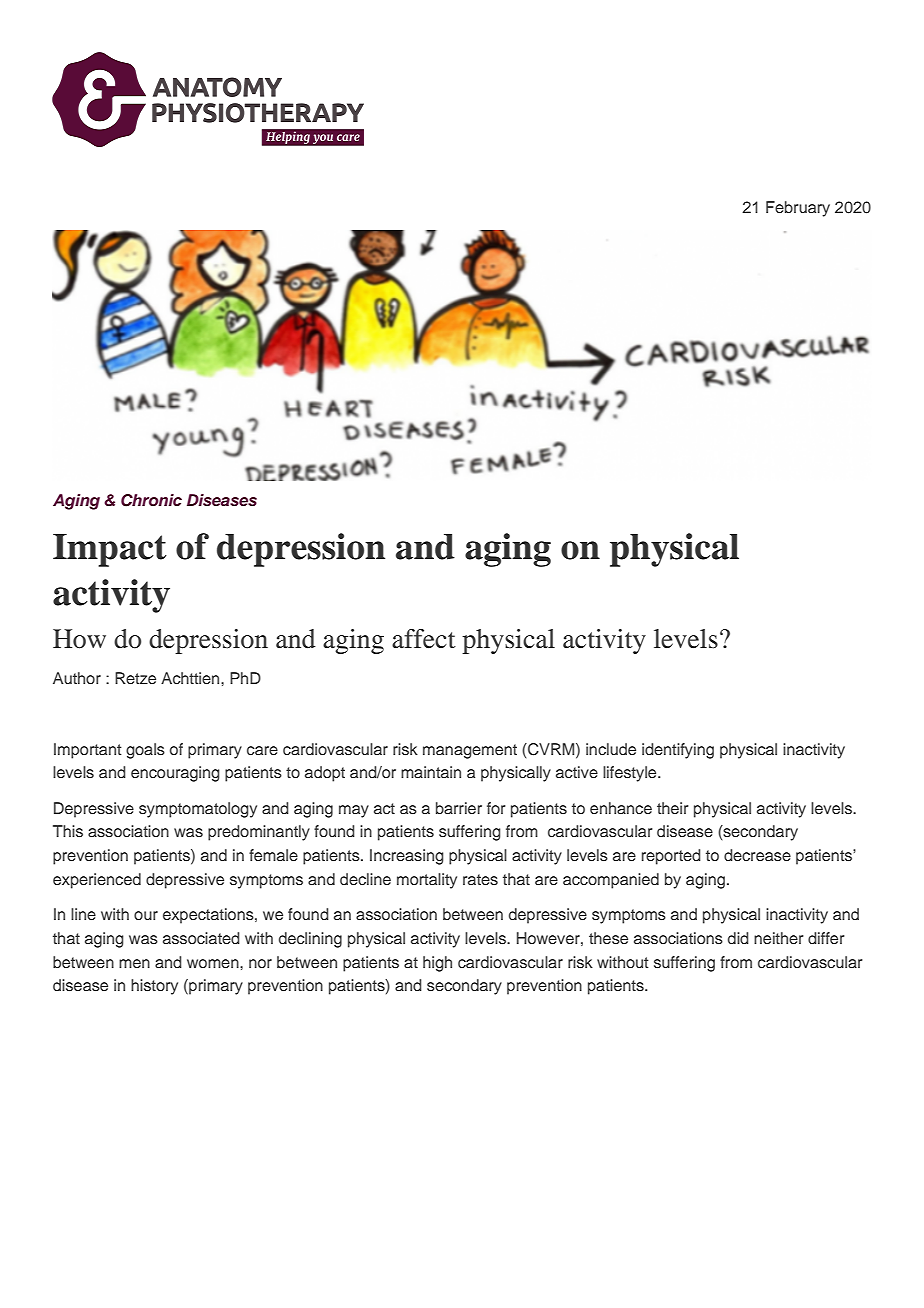 The width and height of the page is (924, 1308). Describe the element at coordinates (678, 751) in the page. I see `identifying` at that location.
